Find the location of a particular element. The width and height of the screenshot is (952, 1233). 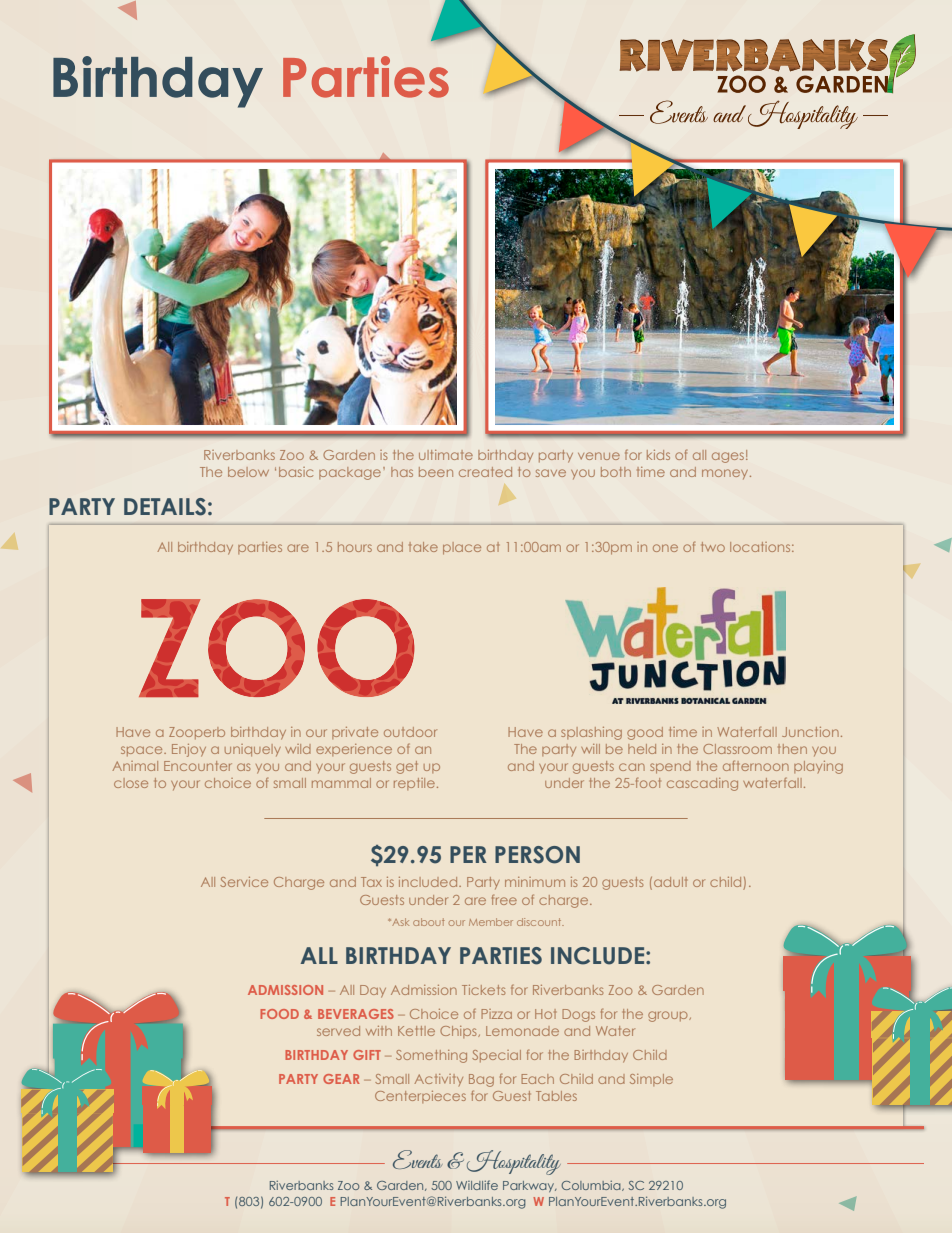

created is located at coordinates (485, 472).
